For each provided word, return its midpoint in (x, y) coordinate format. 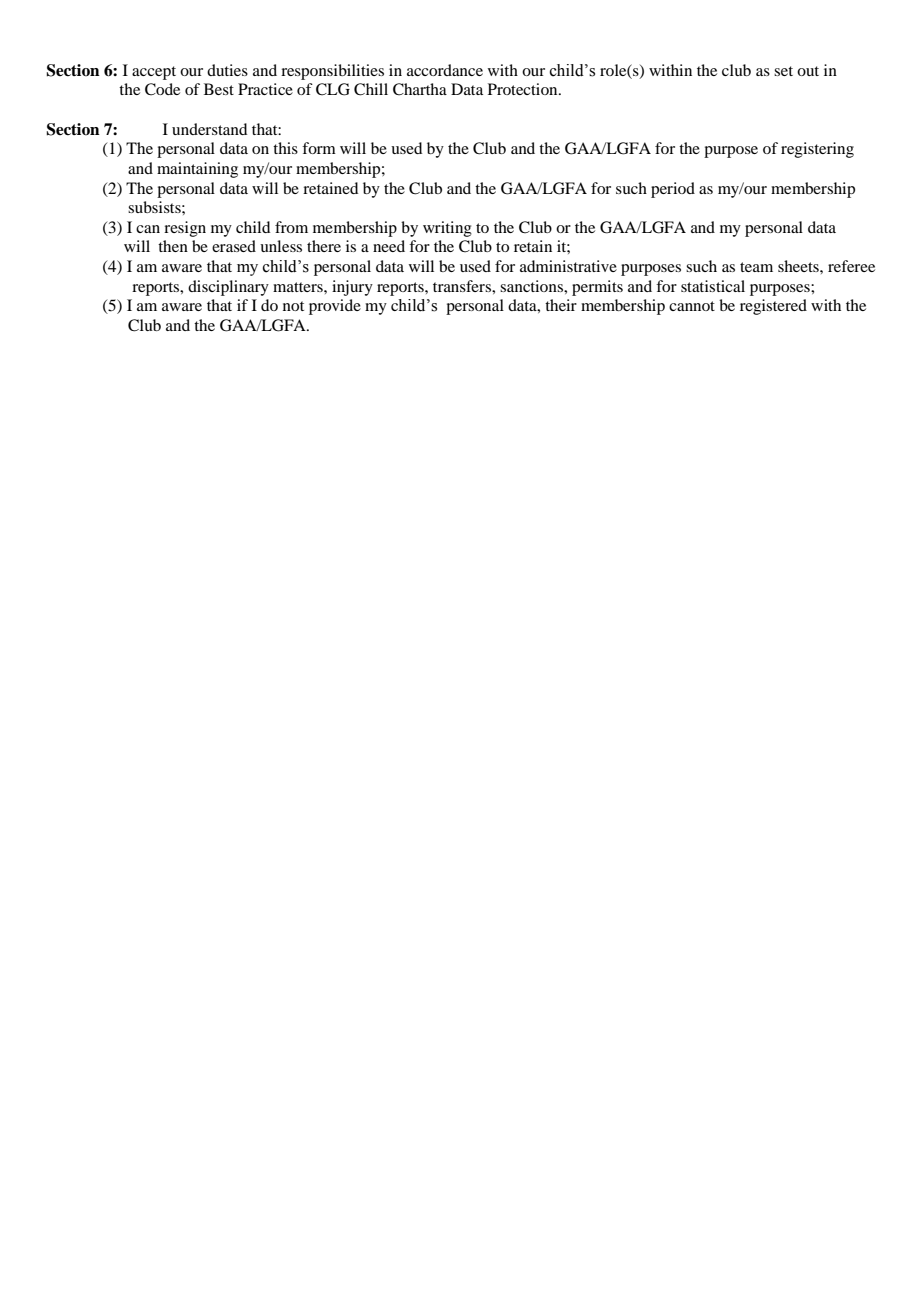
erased (234, 246)
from (291, 227)
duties (227, 70)
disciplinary (228, 288)
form (319, 148)
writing (447, 229)
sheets (799, 266)
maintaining (197, 170)
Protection (524, 89)
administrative (568, 266)
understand (209, 129)
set (783, 71)
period (673, 190)
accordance (445, 70)
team (756, 267)
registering (817, 150)
